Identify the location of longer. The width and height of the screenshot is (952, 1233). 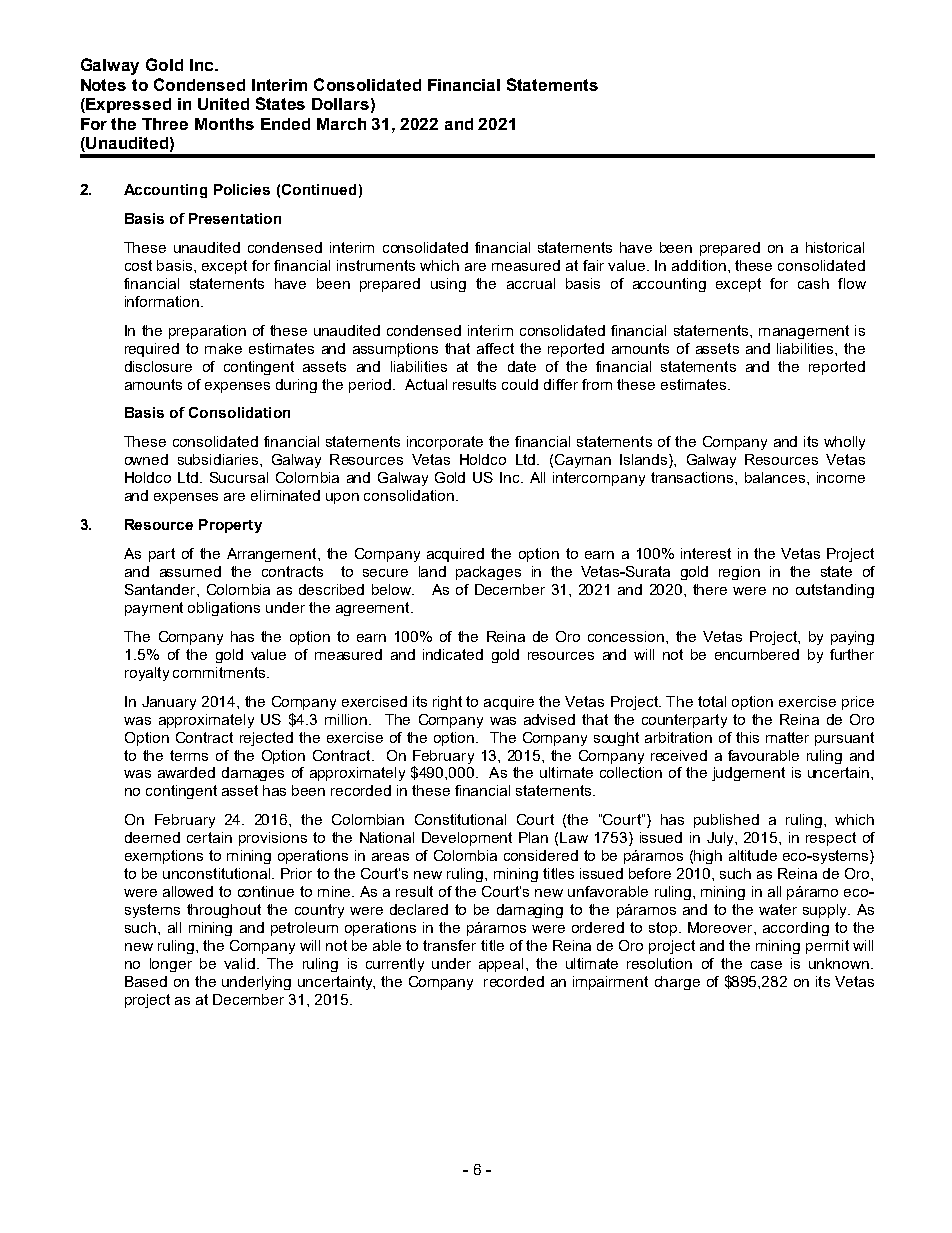
(171, 965).
